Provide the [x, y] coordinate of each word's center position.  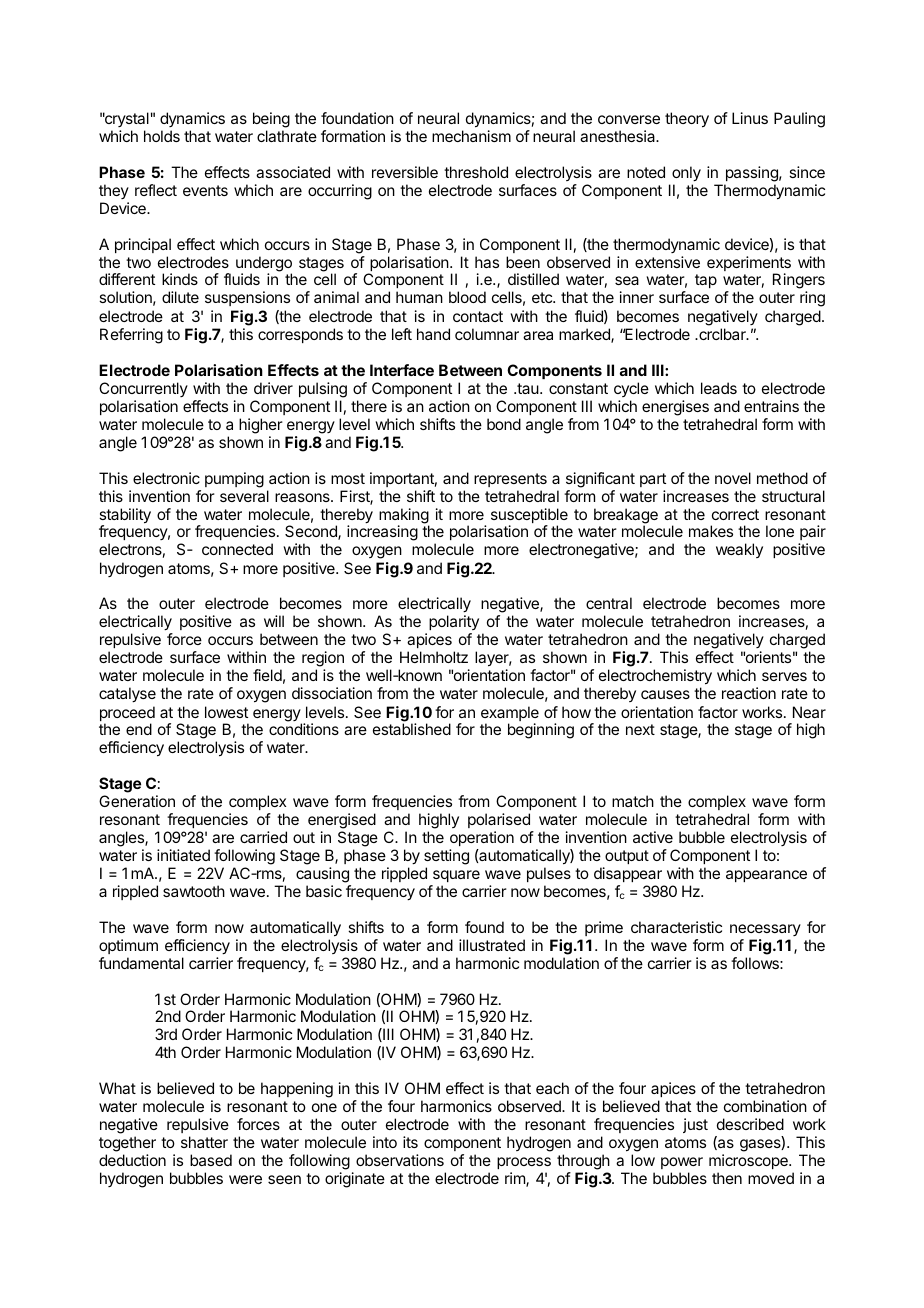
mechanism [471, 136]
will [274, 621]
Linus [750, 118]
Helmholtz [434, 657]
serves [784, 676]
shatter [204, 1142]
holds [162, 136]
